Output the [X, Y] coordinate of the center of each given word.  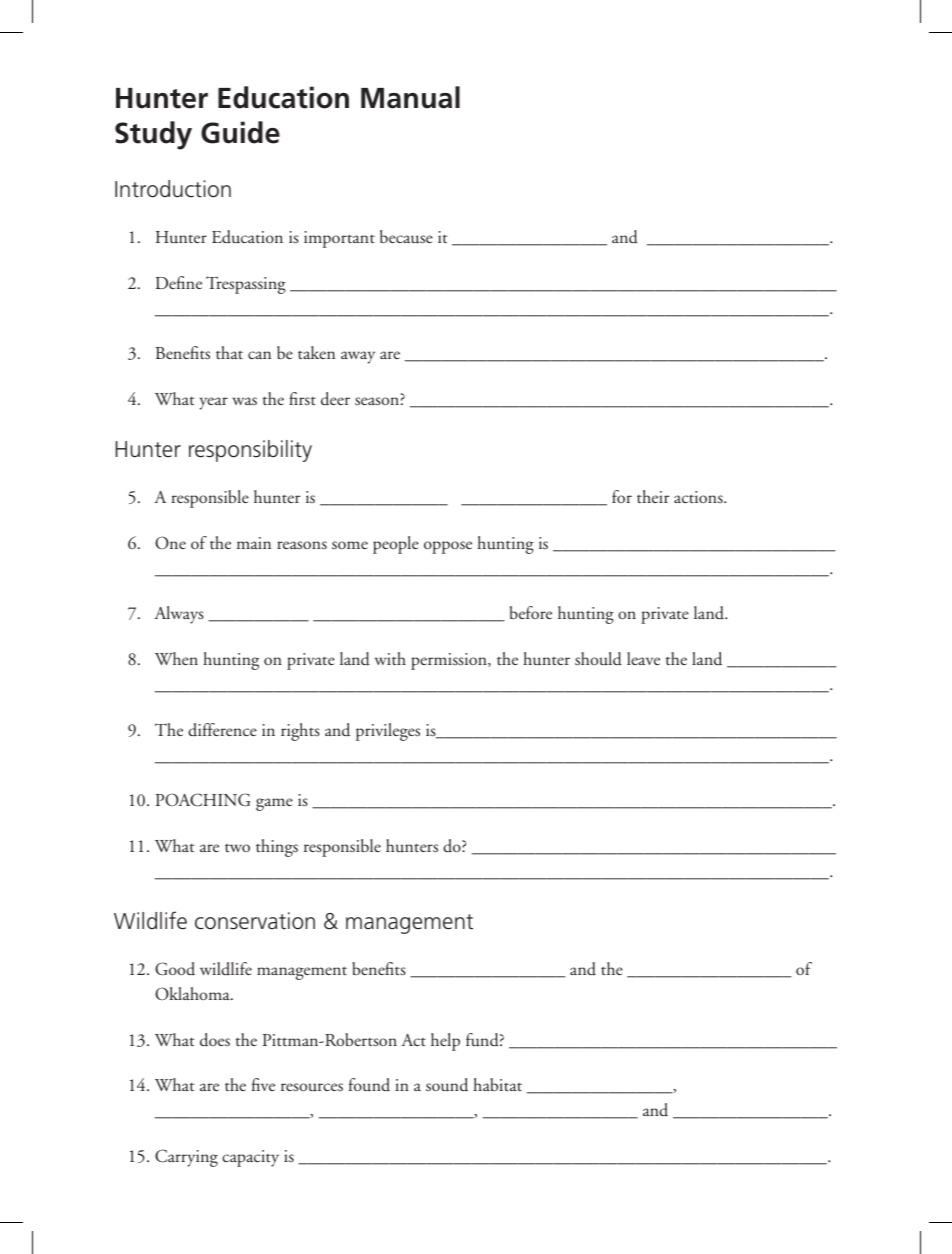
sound [447, 1085]
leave [643, 658]
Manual [410, 97]
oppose [448, 547]
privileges [388, 732]
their [653, 496]
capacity [250, 1158]
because [406, 237]
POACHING [203, 800]
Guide [240, 132]
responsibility [250, 451]
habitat [497, 1084]
